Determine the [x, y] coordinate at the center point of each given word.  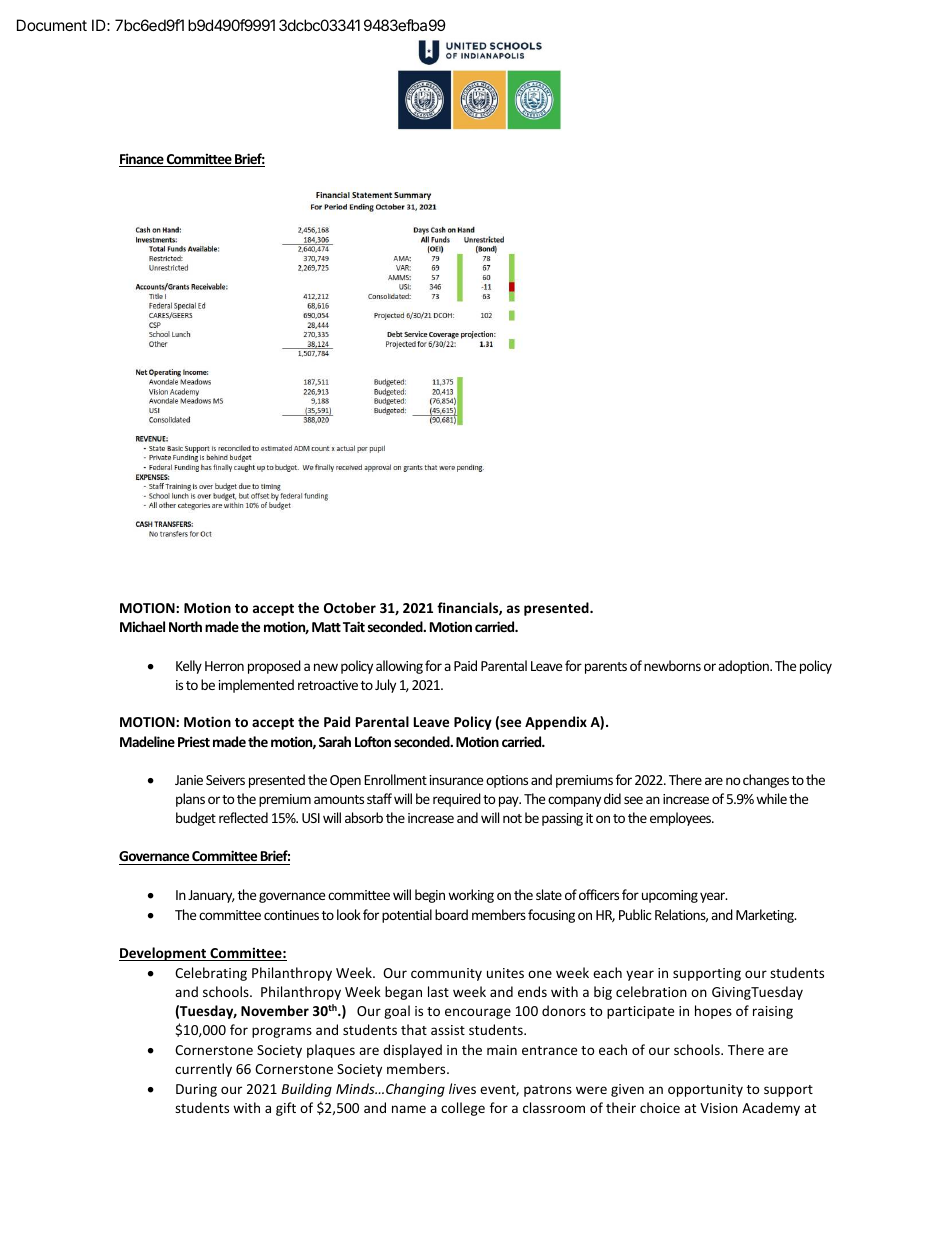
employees [682, 819]
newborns [672, 665]
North [185, 626]
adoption [744, 667]
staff [379, 798]
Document [52, 25]
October [350, 607]
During [196, 1090]
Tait [354, 626]
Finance [142, 160]
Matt [326, 627]
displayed [412, 1051]
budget [196, 819]
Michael [142, 626]
